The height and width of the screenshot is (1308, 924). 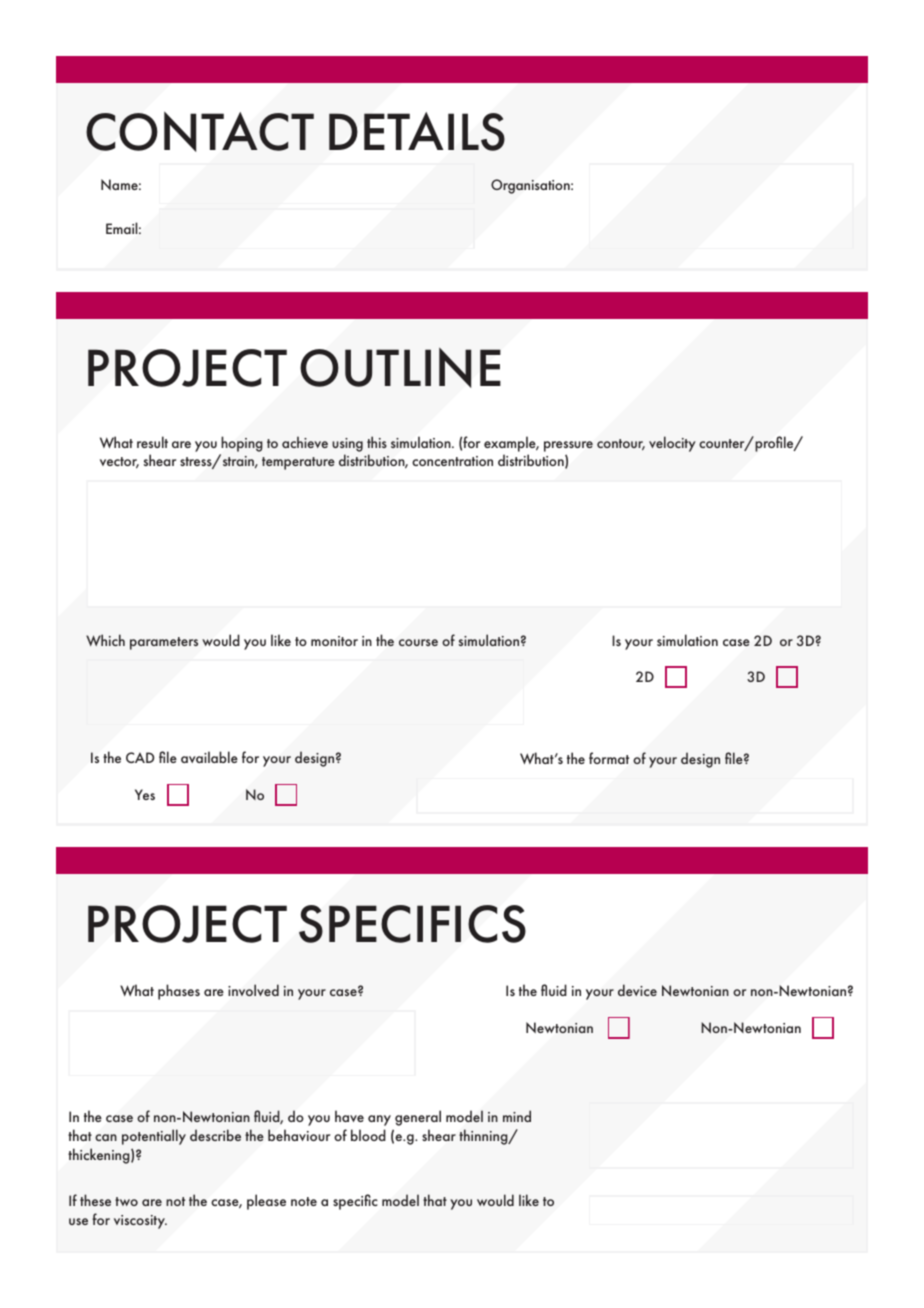 I want to click on blood, so click(x=368, y=1135).
